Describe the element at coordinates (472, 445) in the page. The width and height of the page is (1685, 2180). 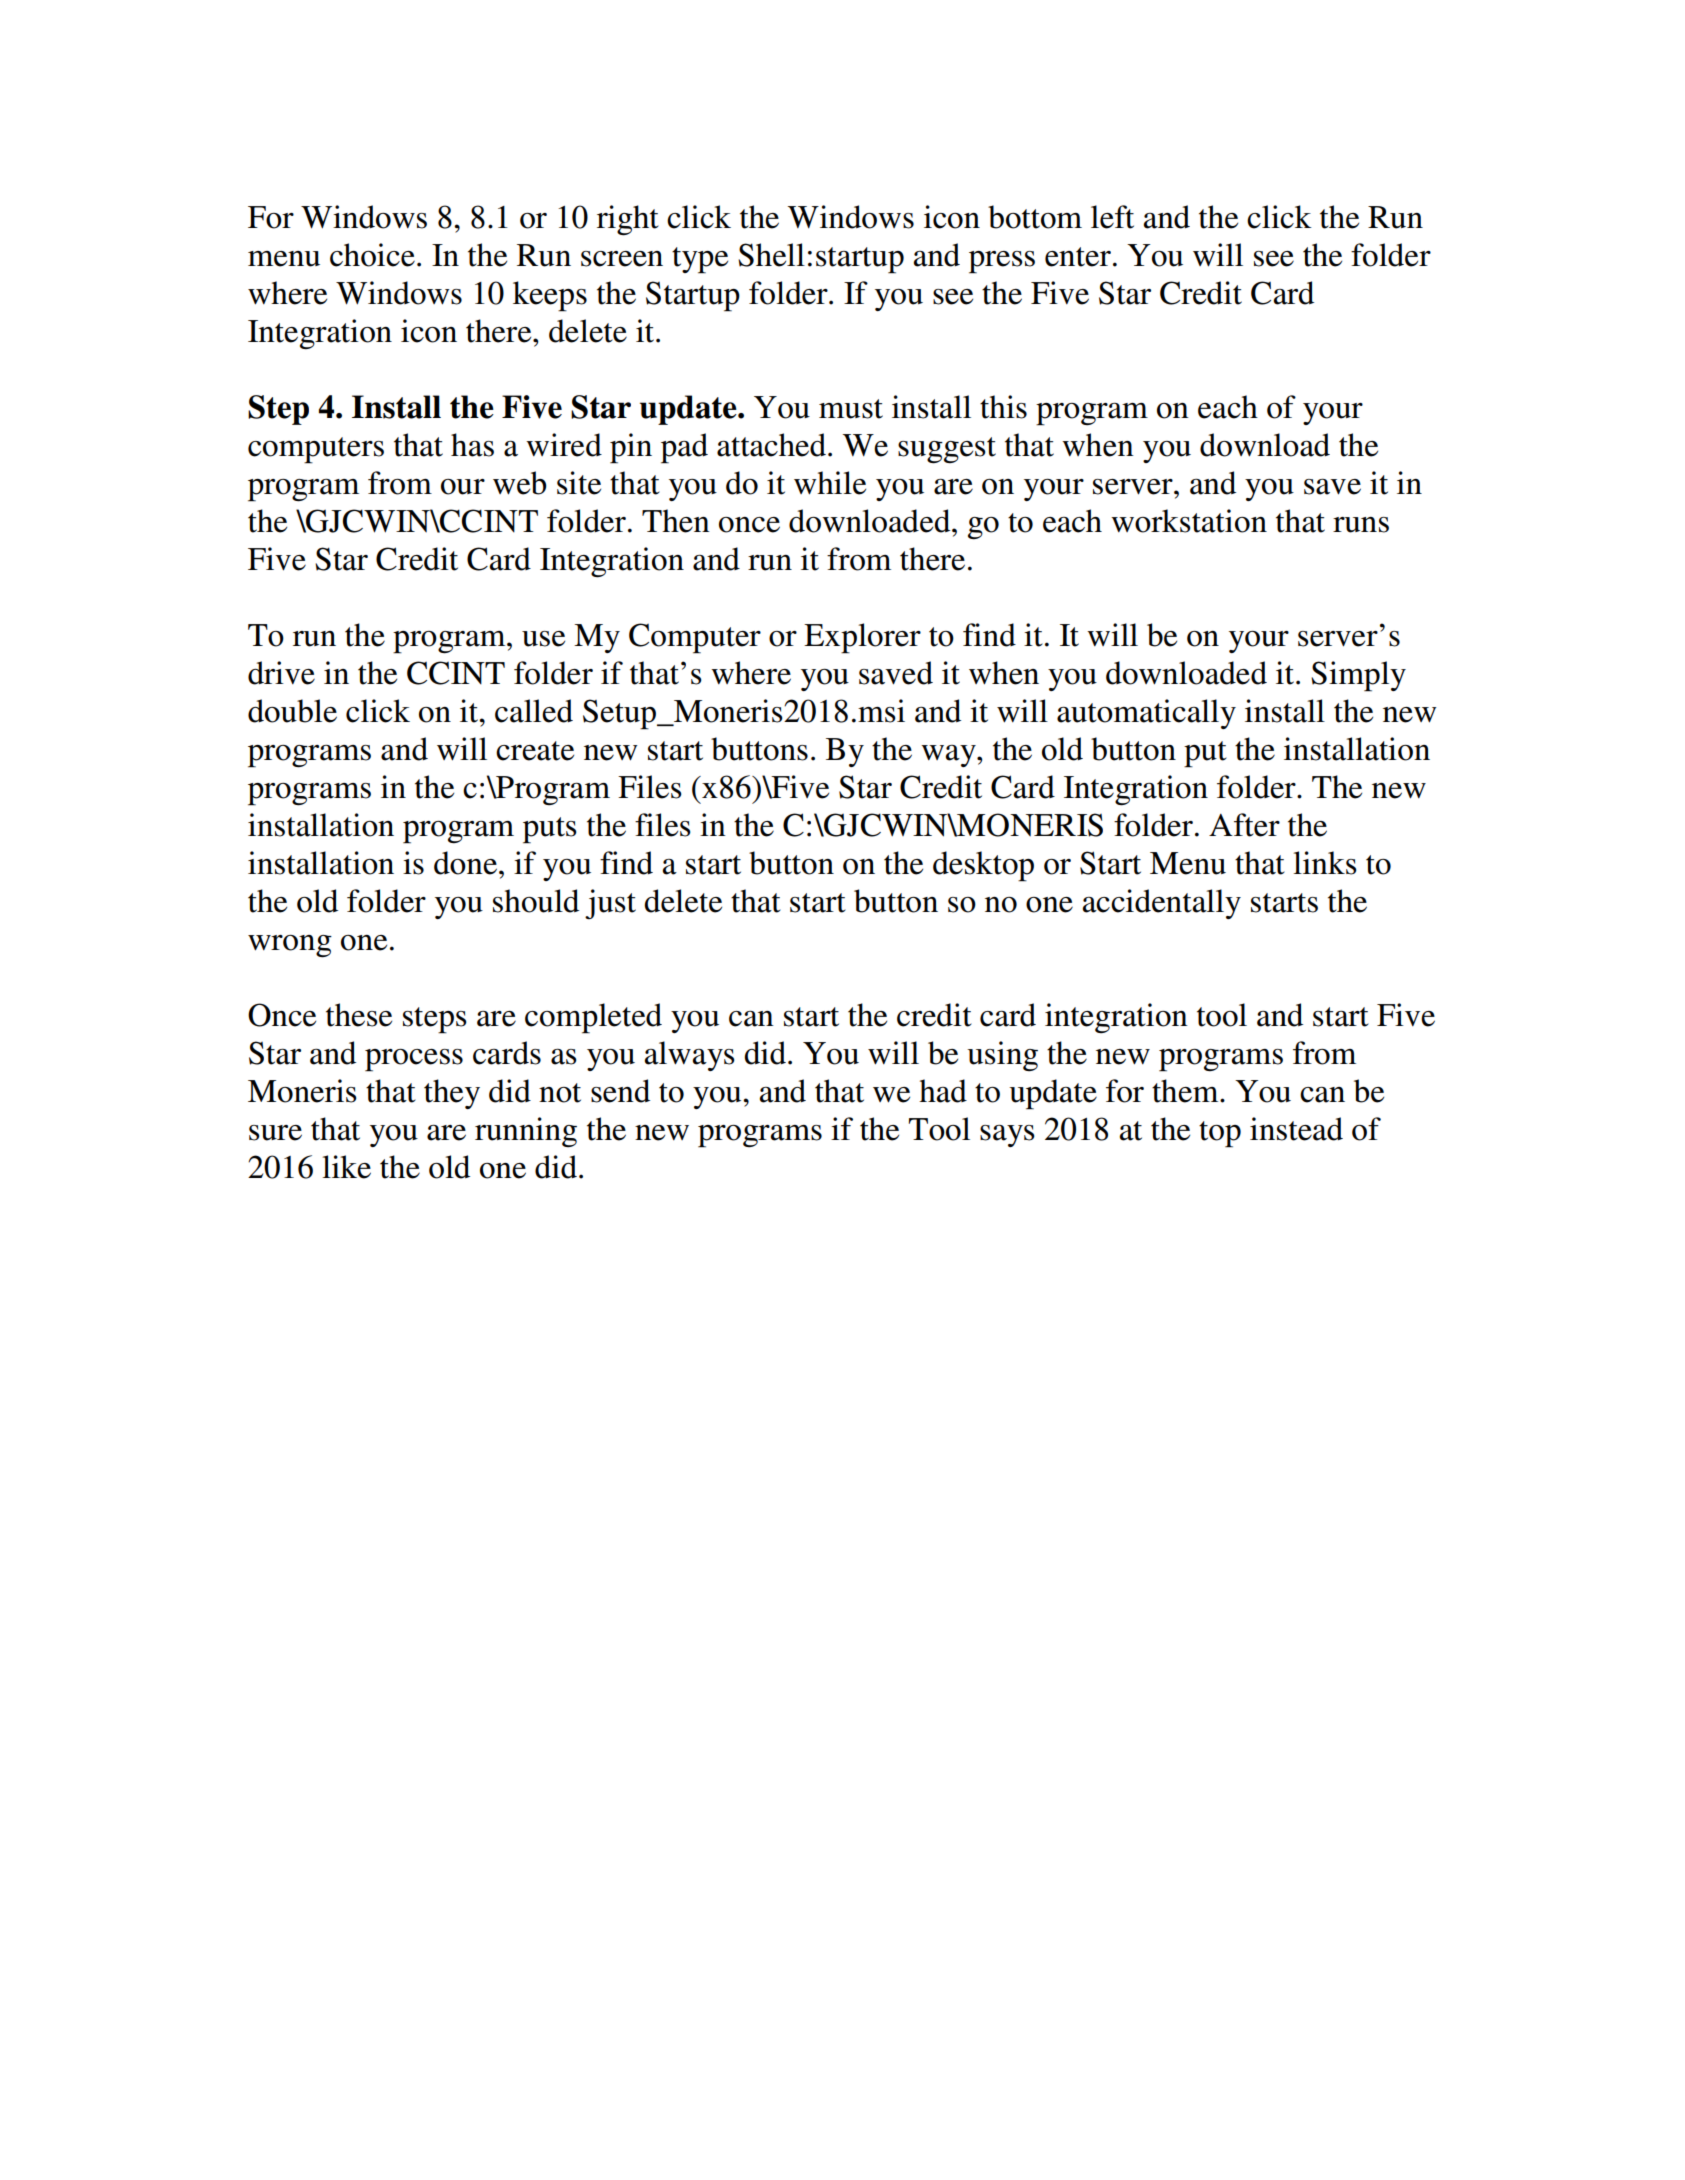
I see `has` at that location.
